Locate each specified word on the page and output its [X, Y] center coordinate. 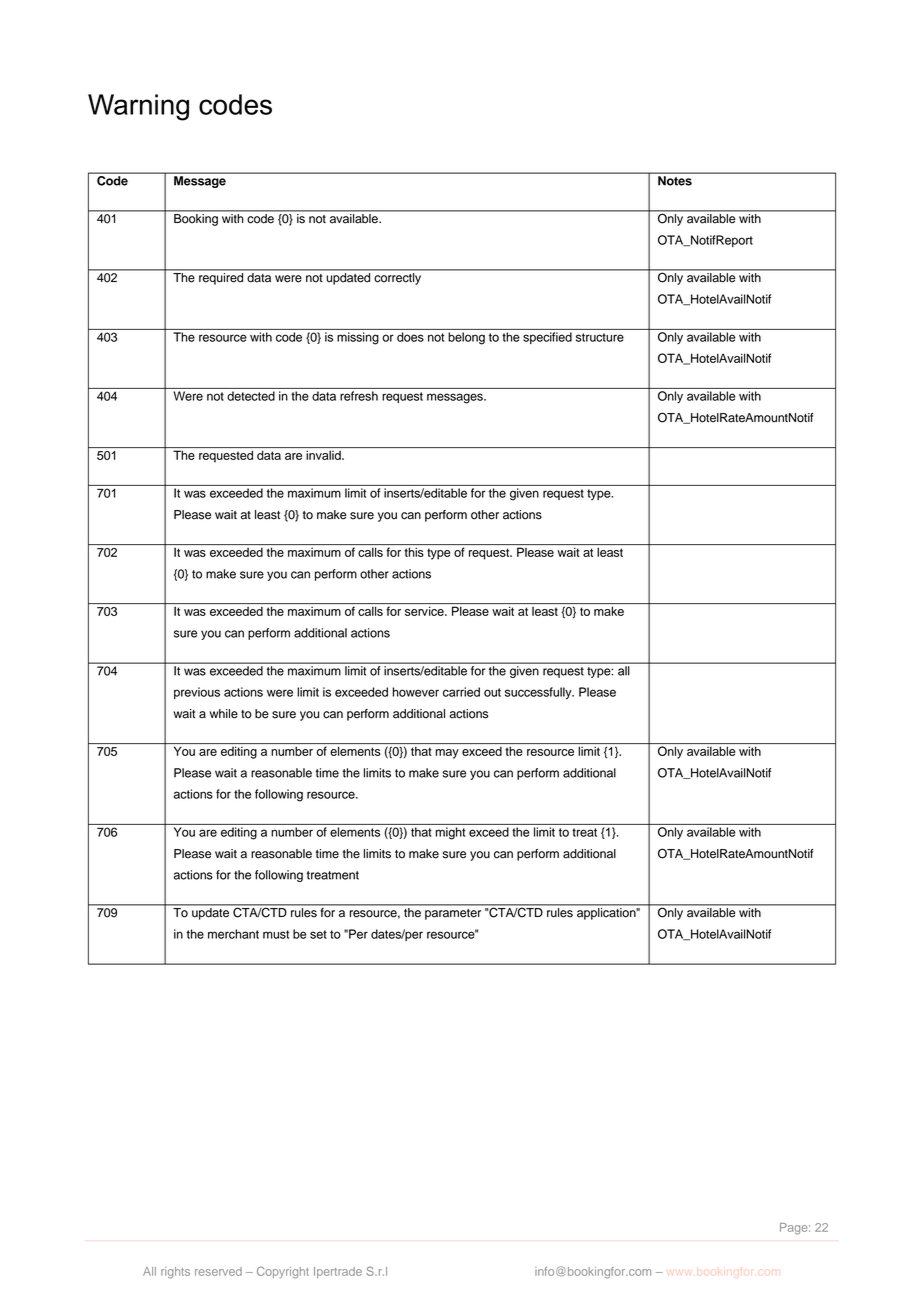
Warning [138, 107]
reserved [218, 1271]
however [416, 692]
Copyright [283, 1272]
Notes [675, 181]
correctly [398, 279]
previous [197, 693]
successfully [539, 693]
